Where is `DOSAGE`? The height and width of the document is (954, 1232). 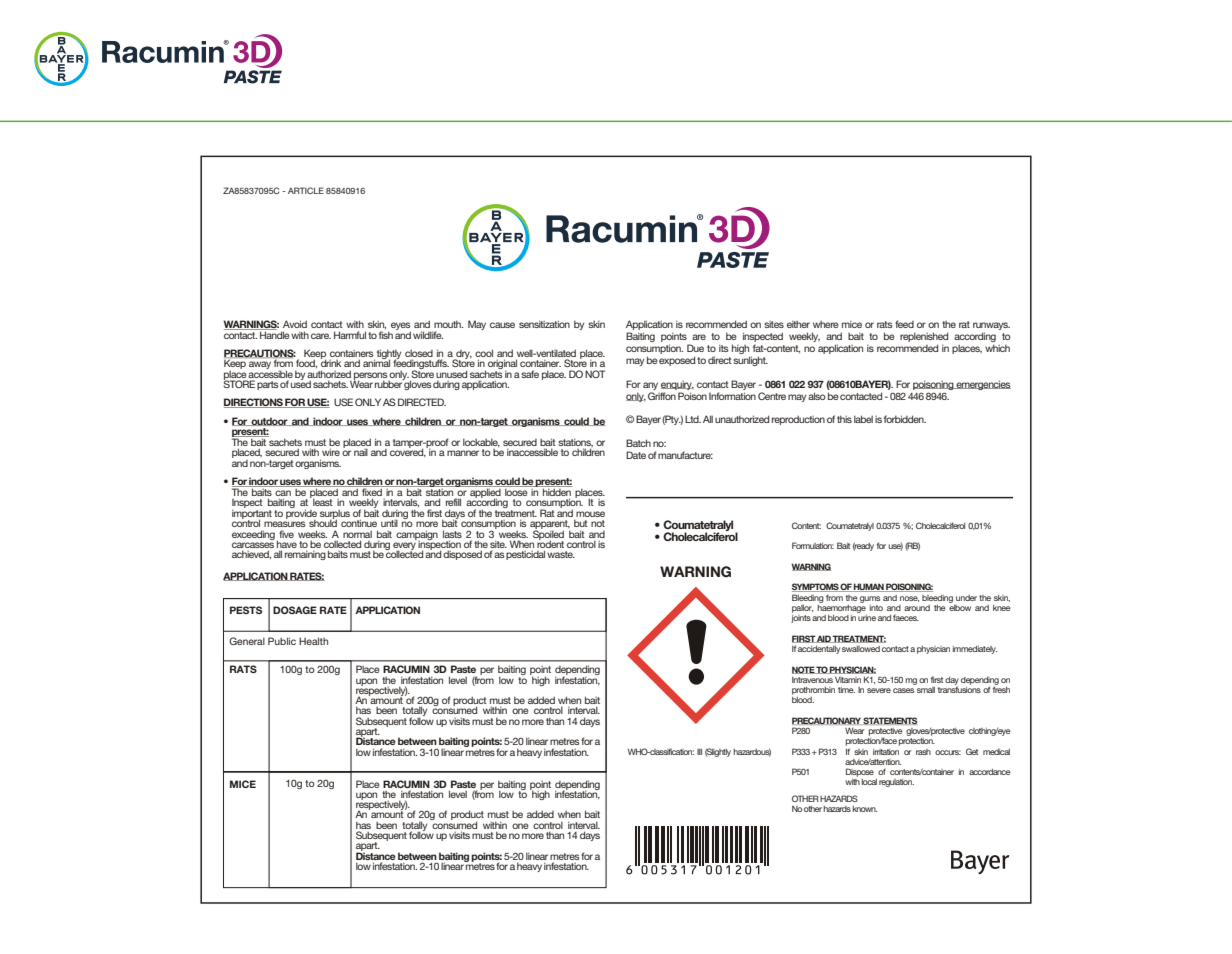 DOSAGE is located at coordinates (295, 610).
